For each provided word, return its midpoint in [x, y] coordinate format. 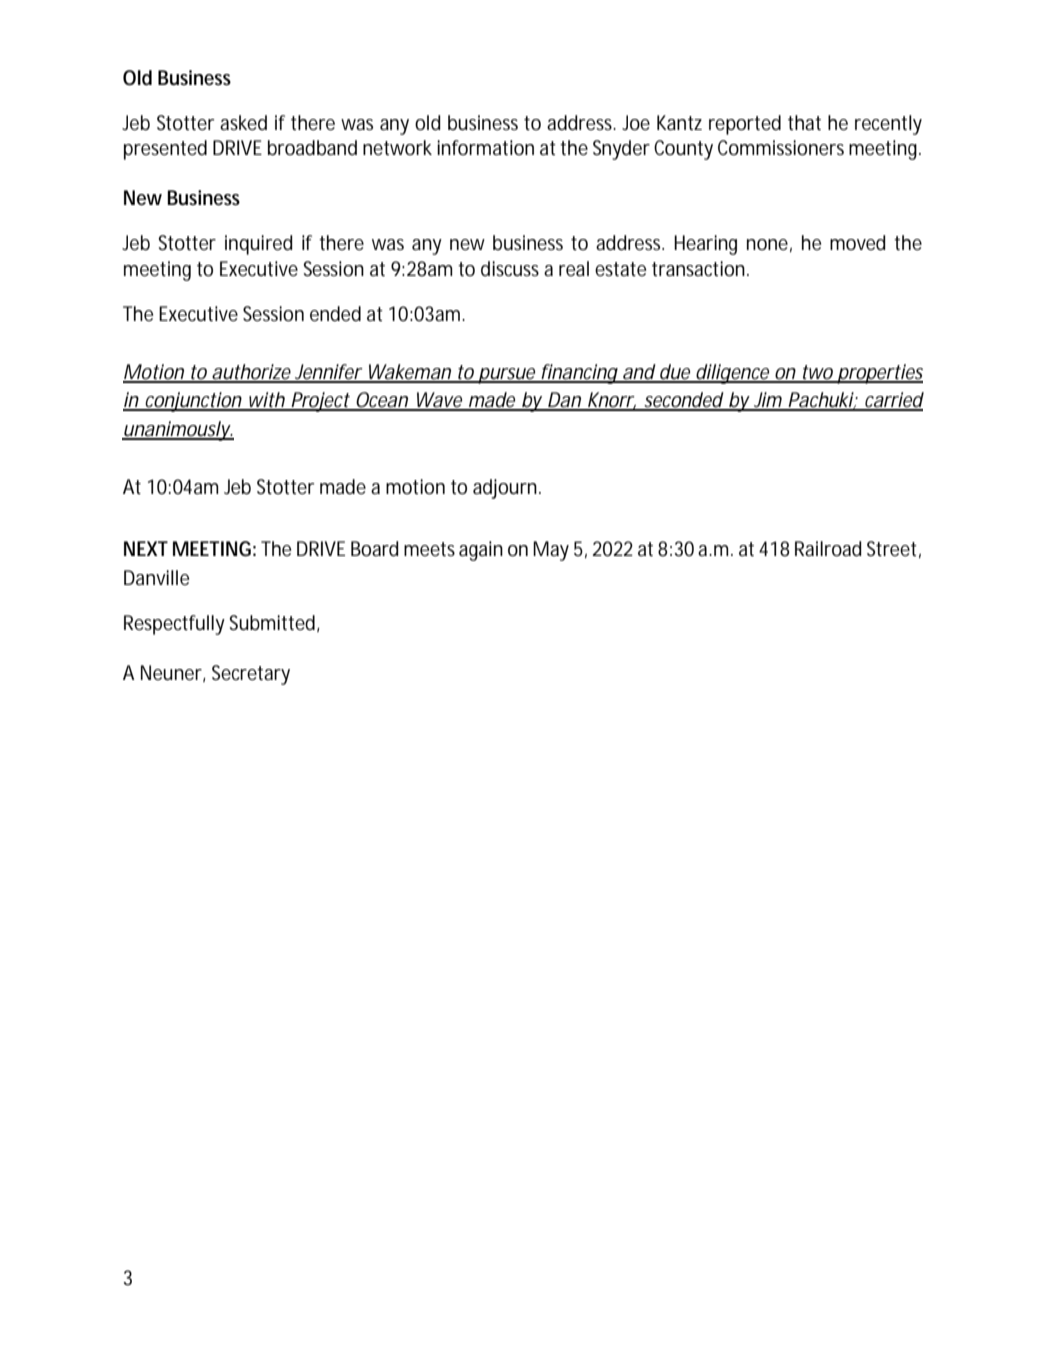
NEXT [146, 548]
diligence [732, 374]
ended [335, 314]
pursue [507, 376]
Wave [438, 401]
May [551, 551]
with [265, 401]
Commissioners [781, 148]
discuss [510, 269]
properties [880, 374]
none [767, 245]
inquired [259, 245]
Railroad [828, 549]
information [485, 148]
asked [243, 123]
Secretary [251, 675]
